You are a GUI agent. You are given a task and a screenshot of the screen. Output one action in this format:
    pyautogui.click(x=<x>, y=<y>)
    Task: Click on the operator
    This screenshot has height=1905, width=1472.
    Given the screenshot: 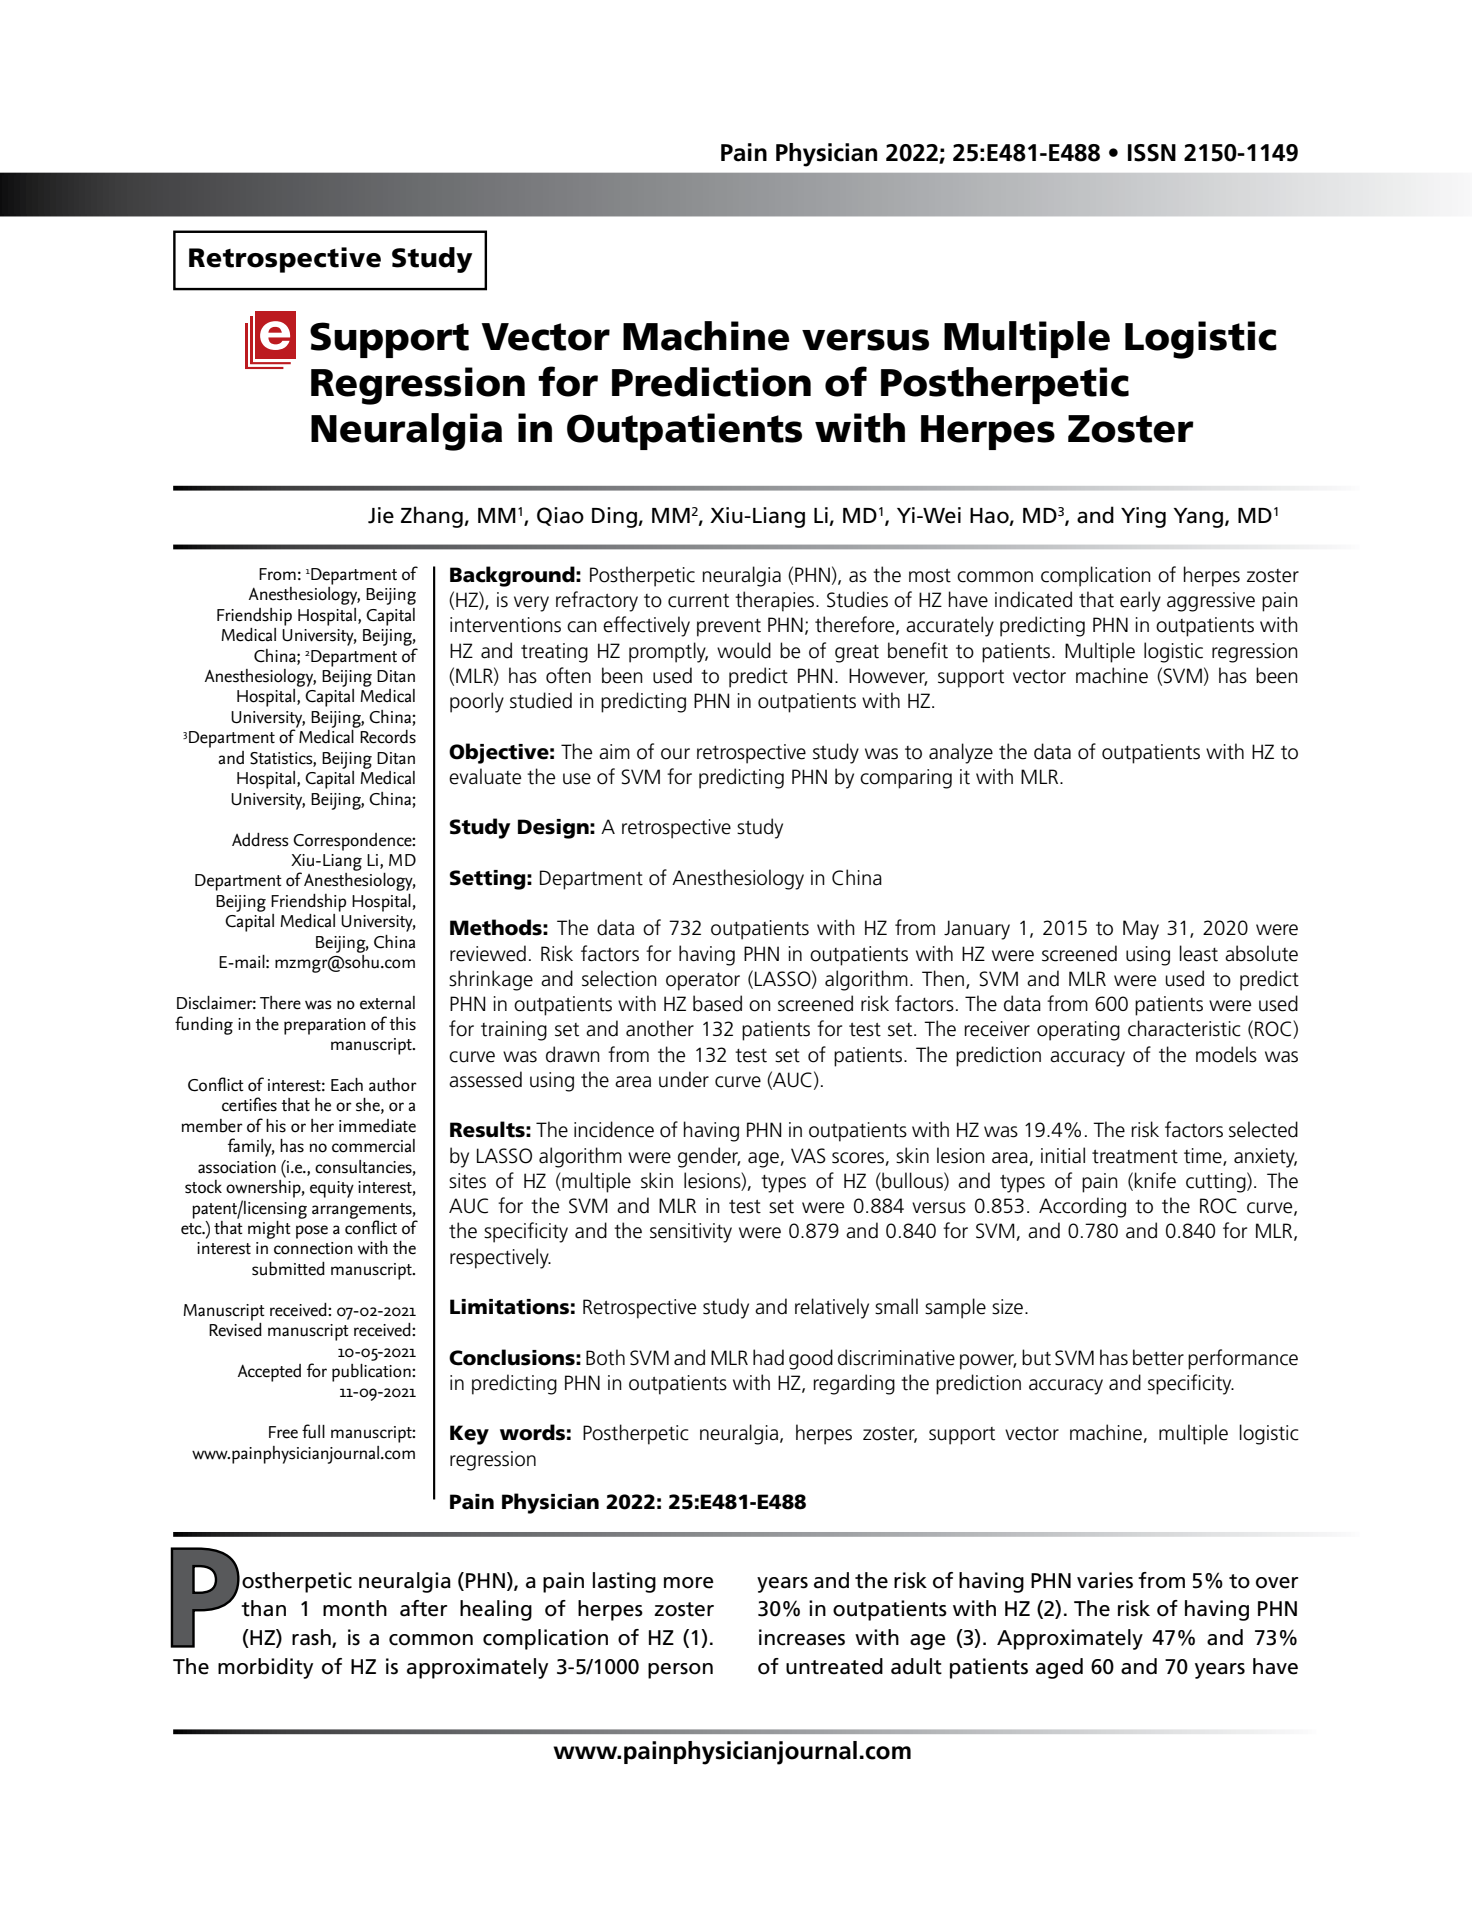 What is the action you would take?
    pyautogui.click(x=703, y=982)
